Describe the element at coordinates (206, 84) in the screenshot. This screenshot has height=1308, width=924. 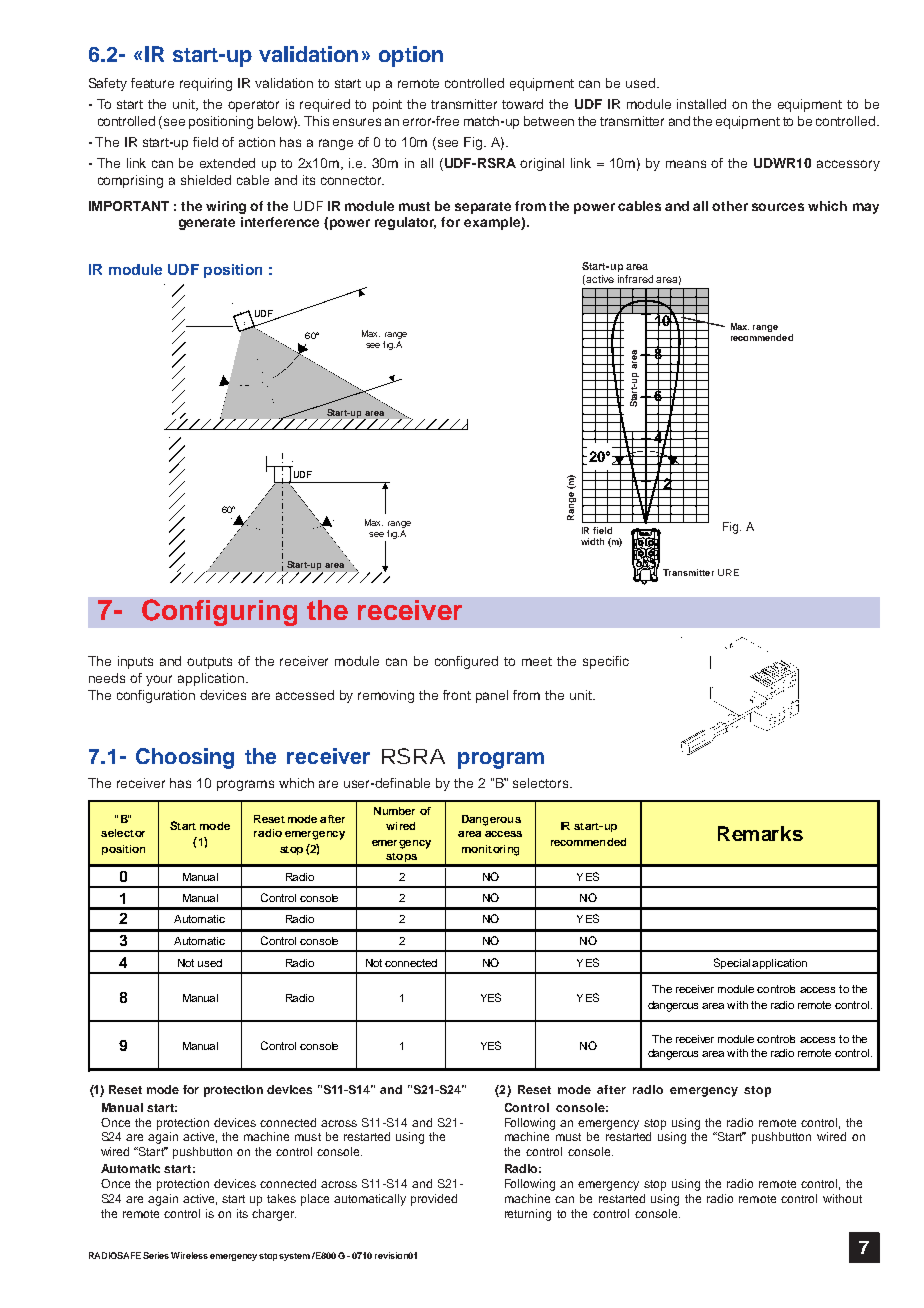
I see `requiring` at that location.
